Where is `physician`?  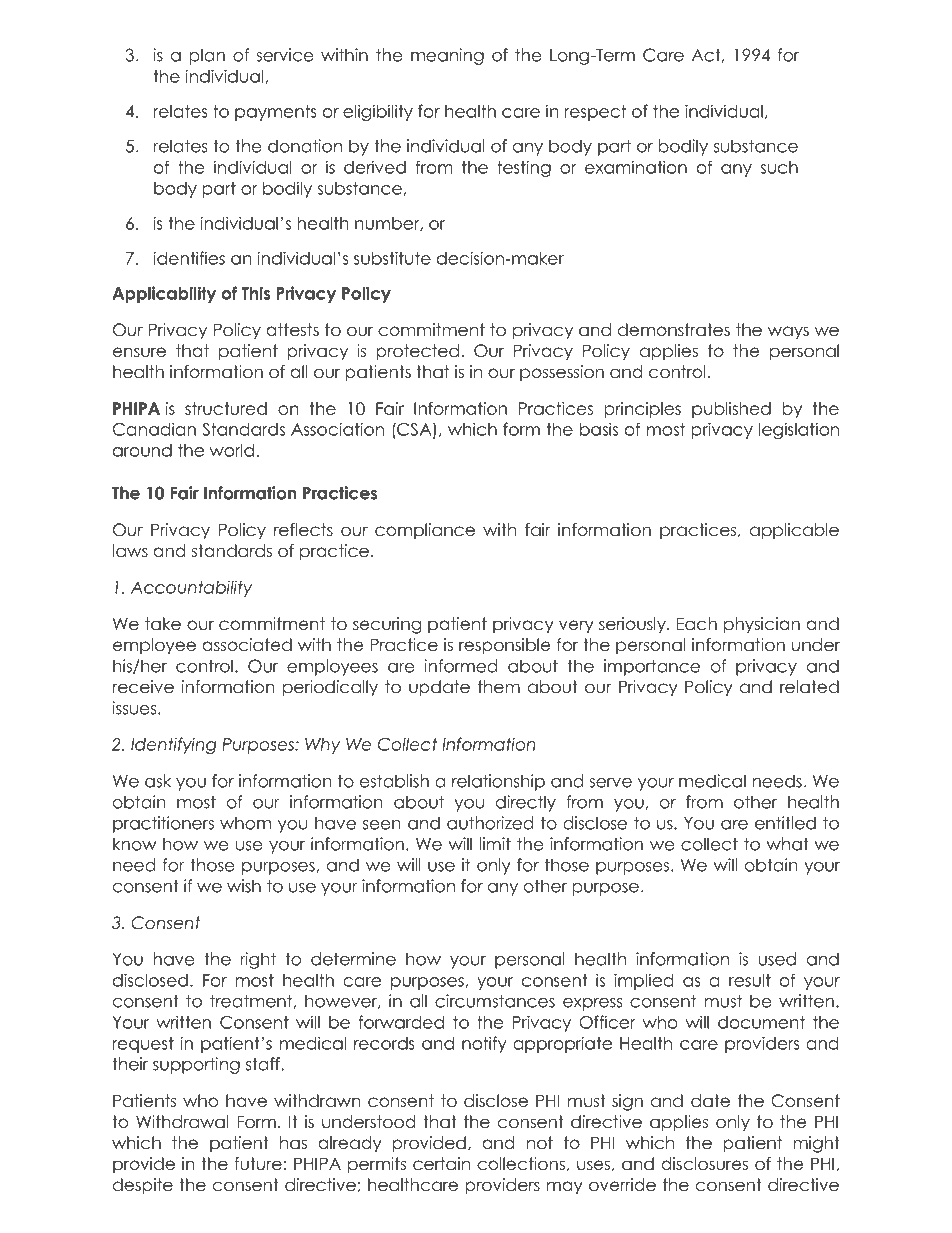 physician is located at coordinates (762, 625).
